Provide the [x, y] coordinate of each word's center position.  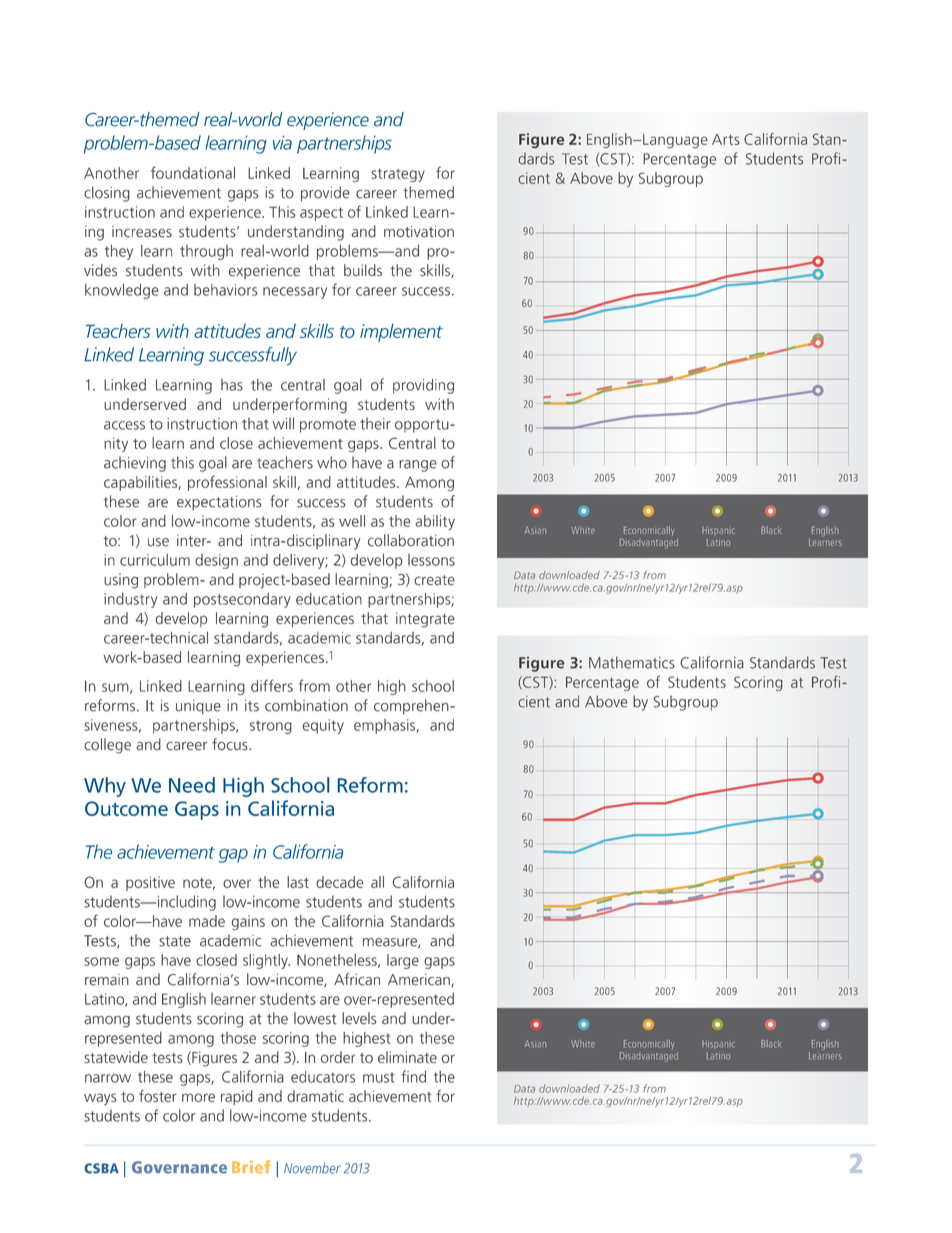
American [420, 980]
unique [198, 707]
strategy [398, 175]
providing [423, 386]
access [124, 425]
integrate [425, 620]
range [418, 466]
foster [158, 1096]
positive [150, 883]
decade [339, 882]
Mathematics [632, 662]
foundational [193, 172]
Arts [726, 139]
